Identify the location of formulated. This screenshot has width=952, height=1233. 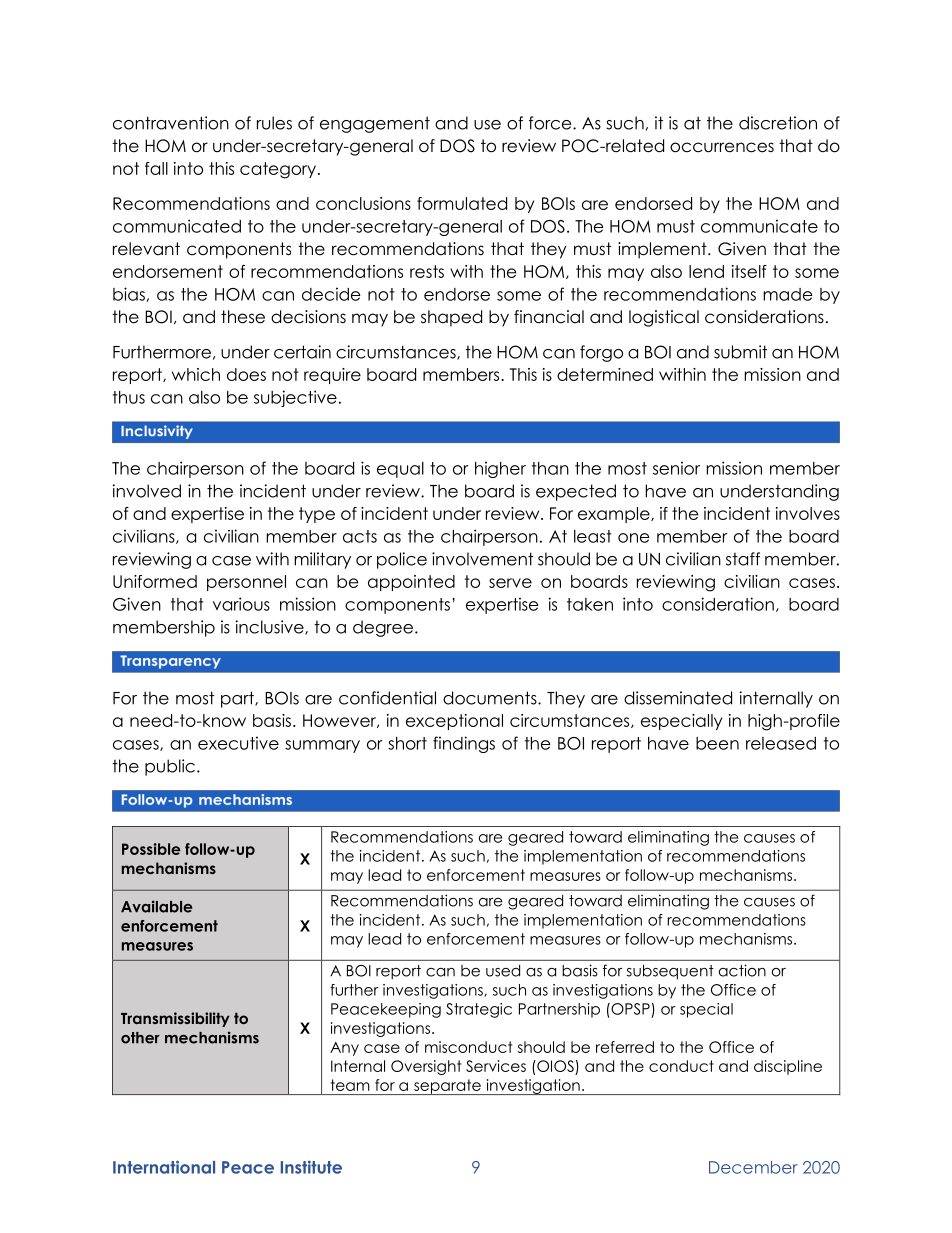
(462, 203).
